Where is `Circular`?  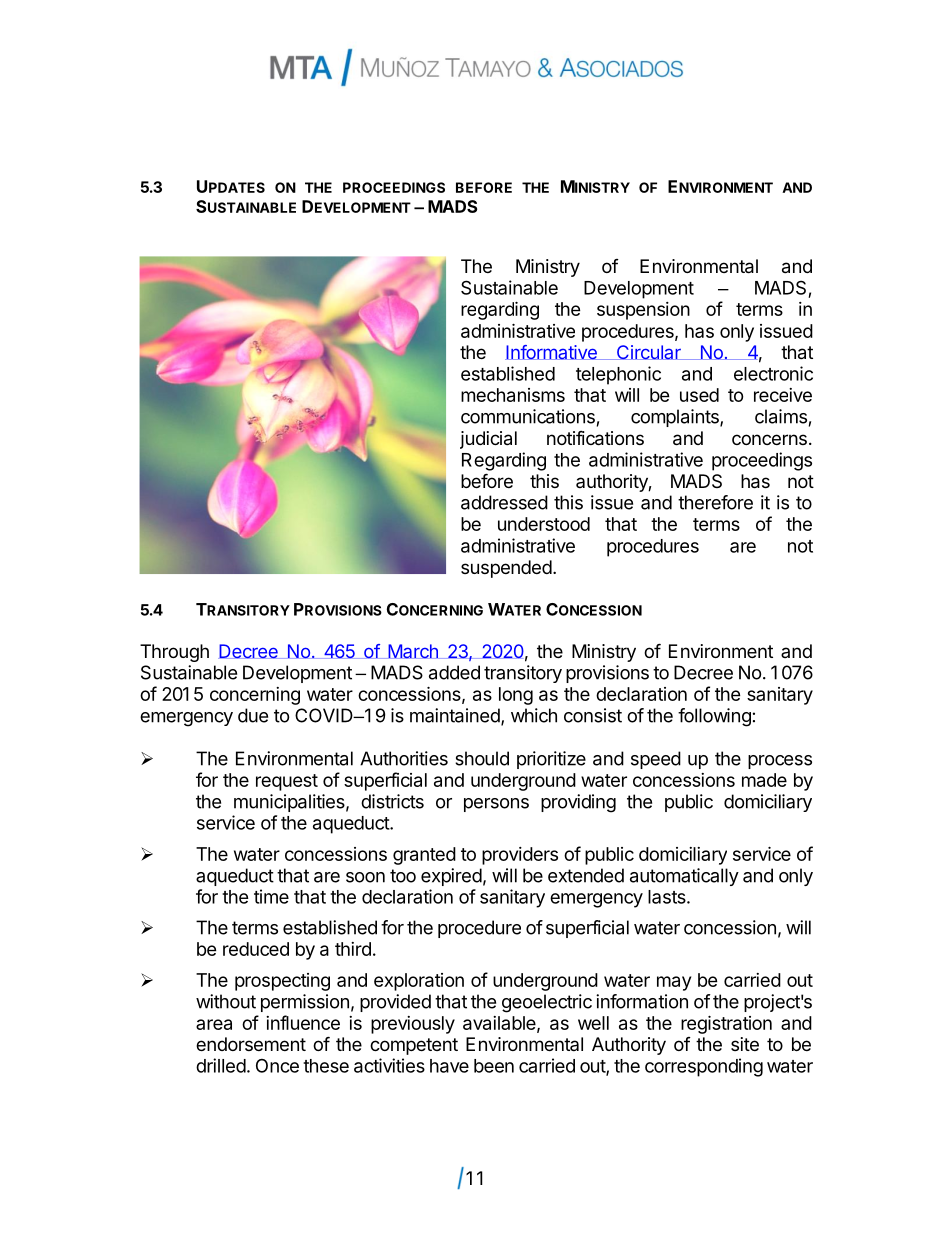
Circular is located at coordinates (648, 352).
